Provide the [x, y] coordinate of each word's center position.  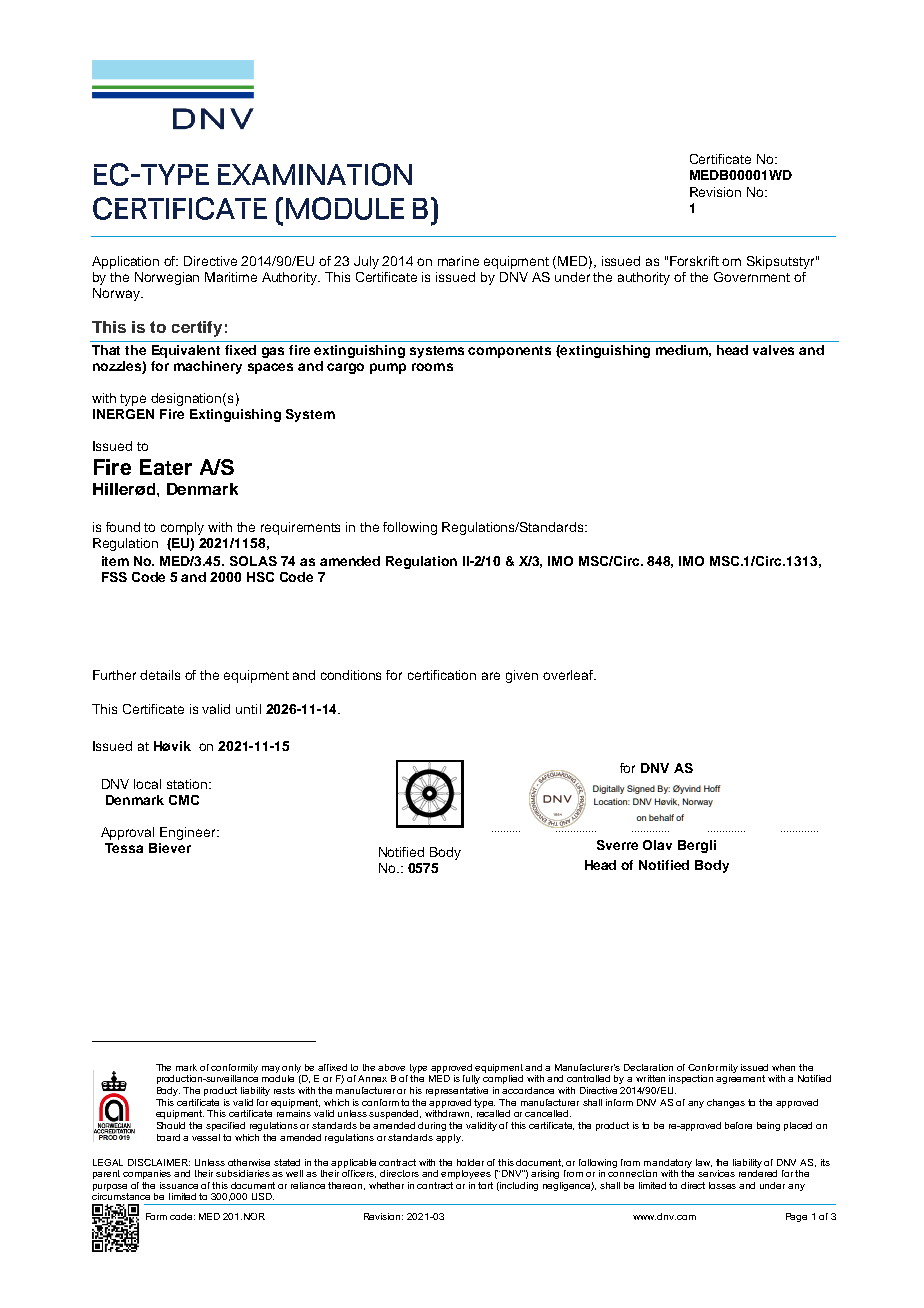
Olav [657, 845]
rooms [432, 367]
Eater [166, 467]
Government [752, 277]
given [522, 676]
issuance [179, 1185]
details [160, 675]
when [783, 1067]
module [278, 1078]
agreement [740, 1079]
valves [773, 350]
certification [442, 675]
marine [458, 261]
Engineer [189, 833]
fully [471, 1079]
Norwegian [167, 278]
